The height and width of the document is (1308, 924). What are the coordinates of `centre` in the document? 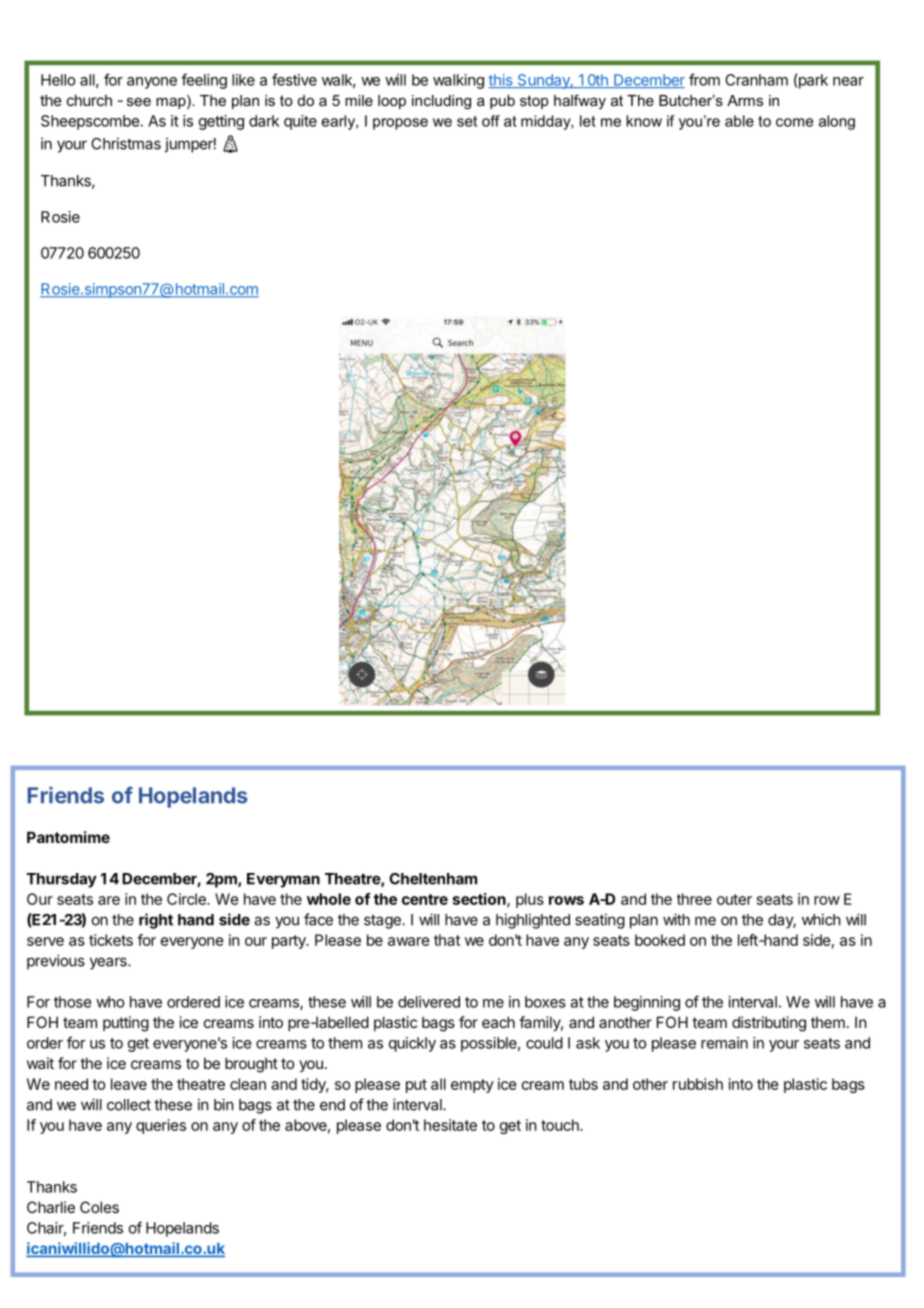 It's located at (425, 899).
